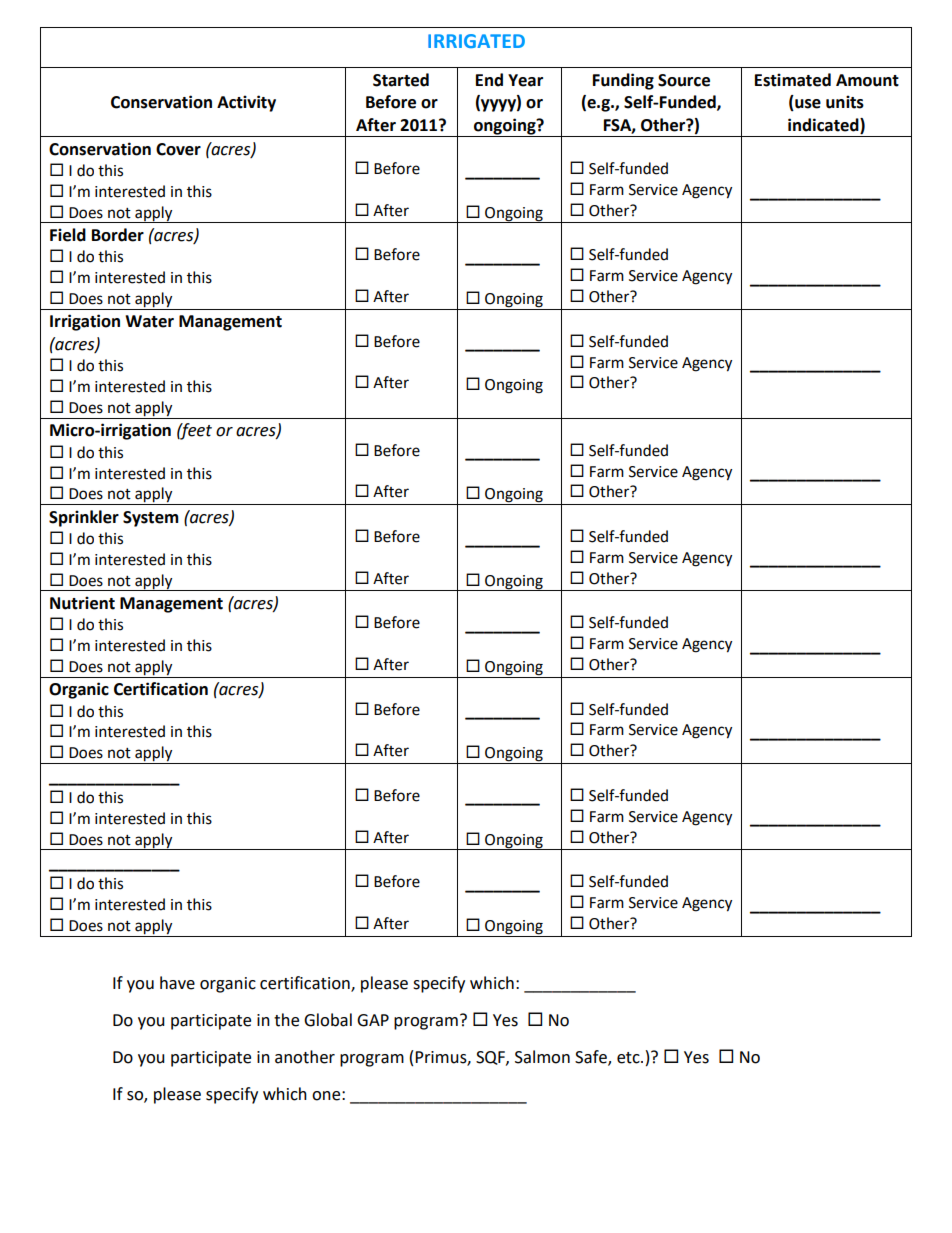 The image size is (952, 1233). What do you see at coordinates (489, 80) in the screenshot?
I see `End` at bounding box center [489, 80].
